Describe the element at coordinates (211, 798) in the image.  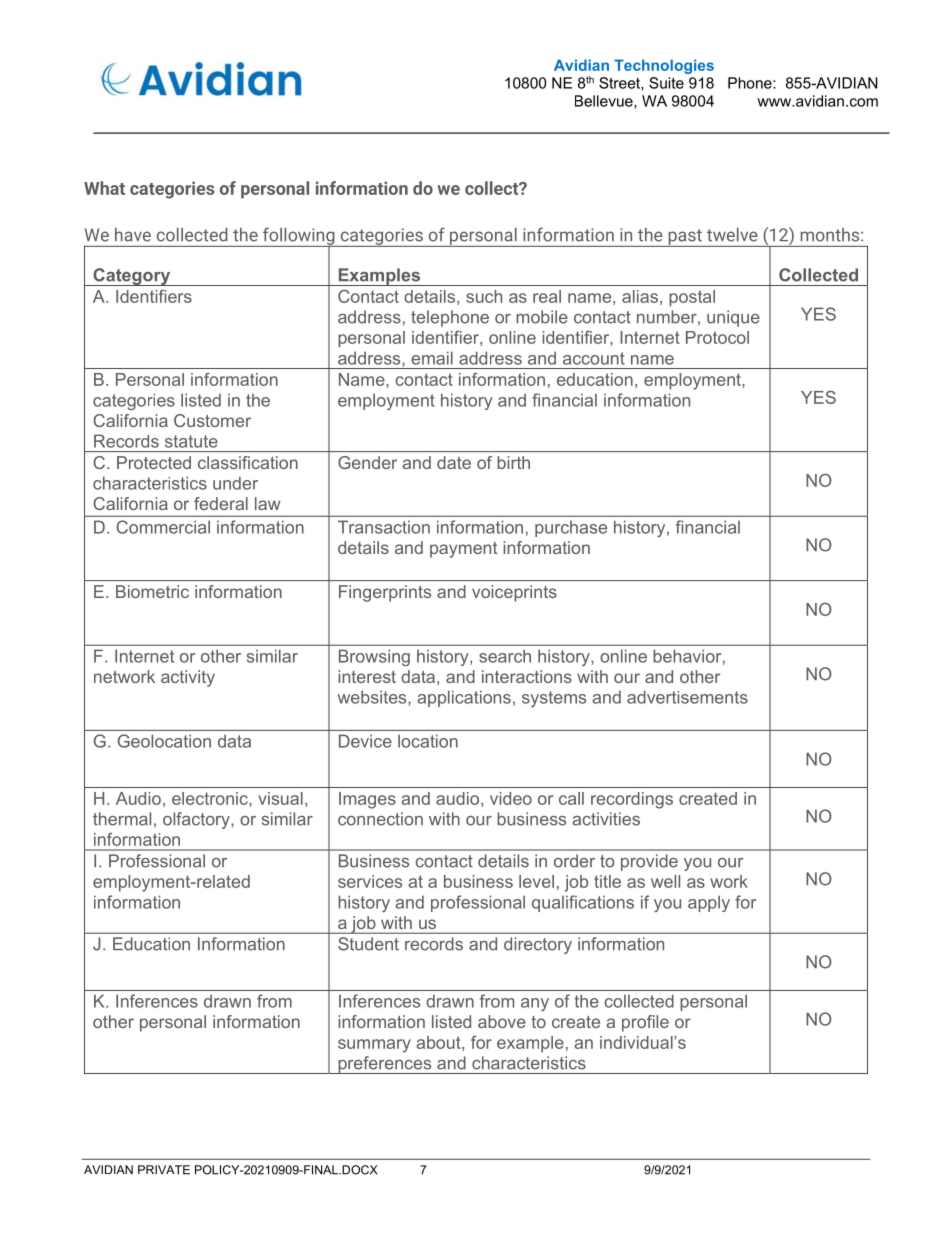
I see `electronic` at that location.
